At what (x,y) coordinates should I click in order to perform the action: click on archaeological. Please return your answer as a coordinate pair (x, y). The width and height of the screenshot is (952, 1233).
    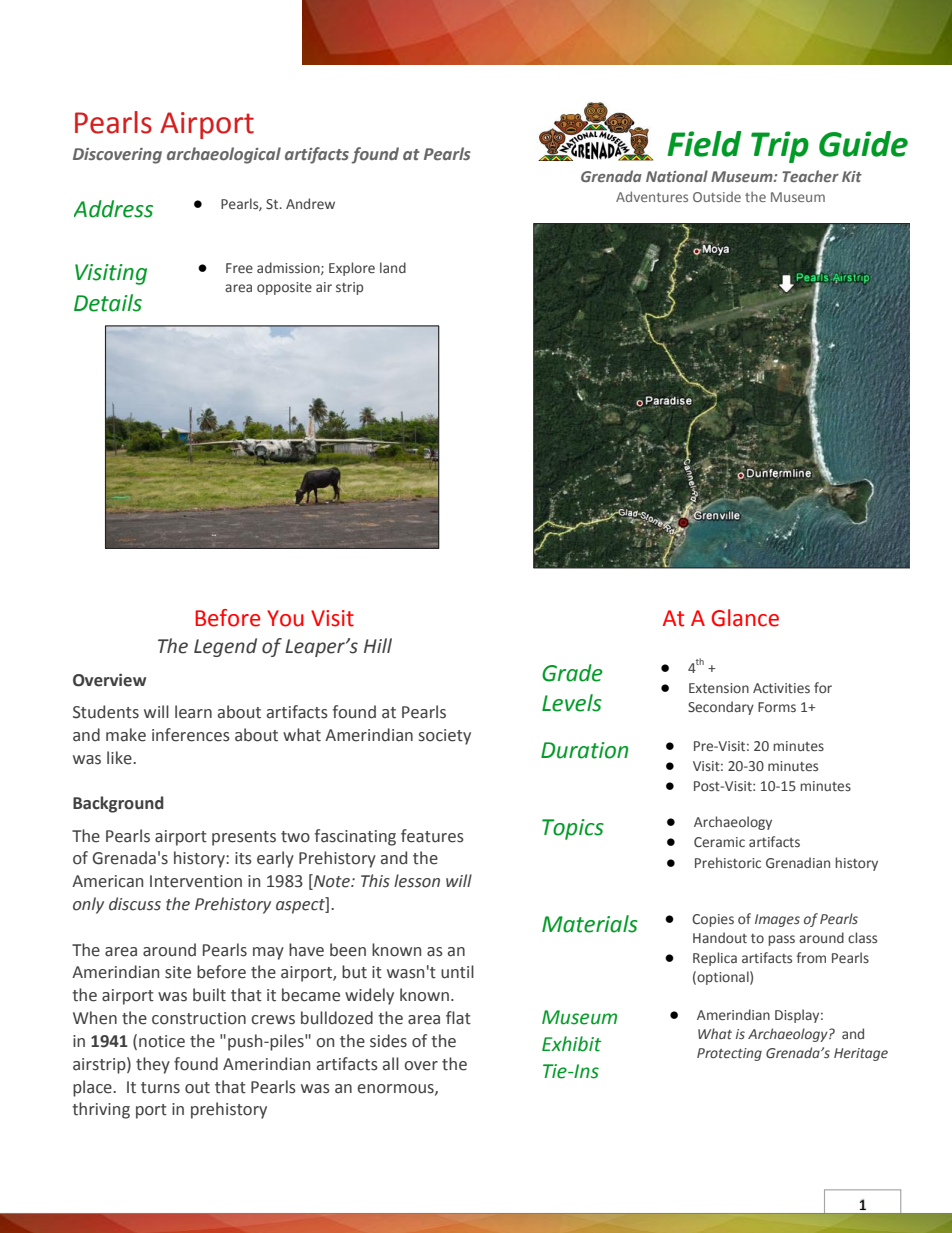
    Looking at the image, I should click on (224, 155).
